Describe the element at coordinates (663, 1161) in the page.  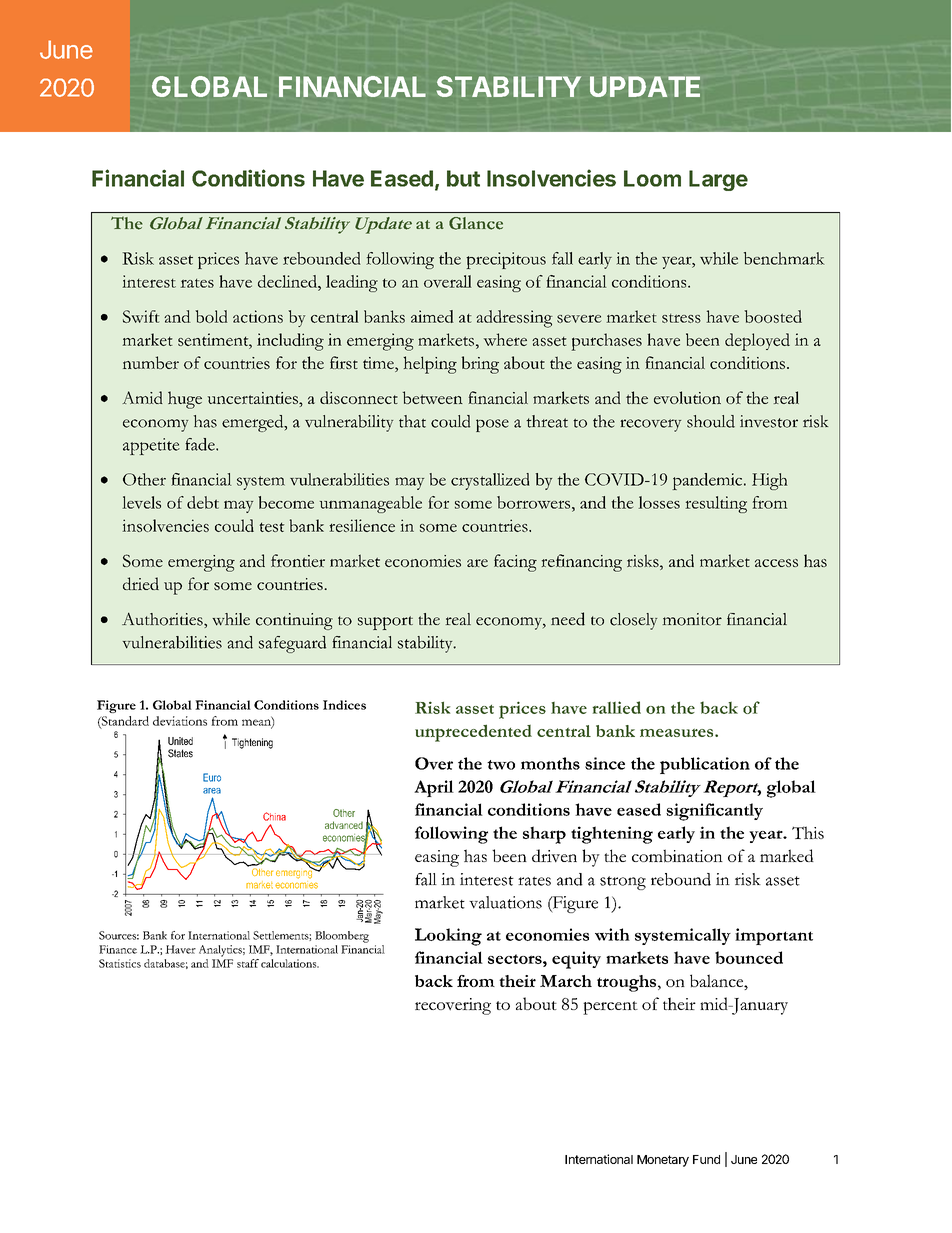
I see `Monetary` at that location.
